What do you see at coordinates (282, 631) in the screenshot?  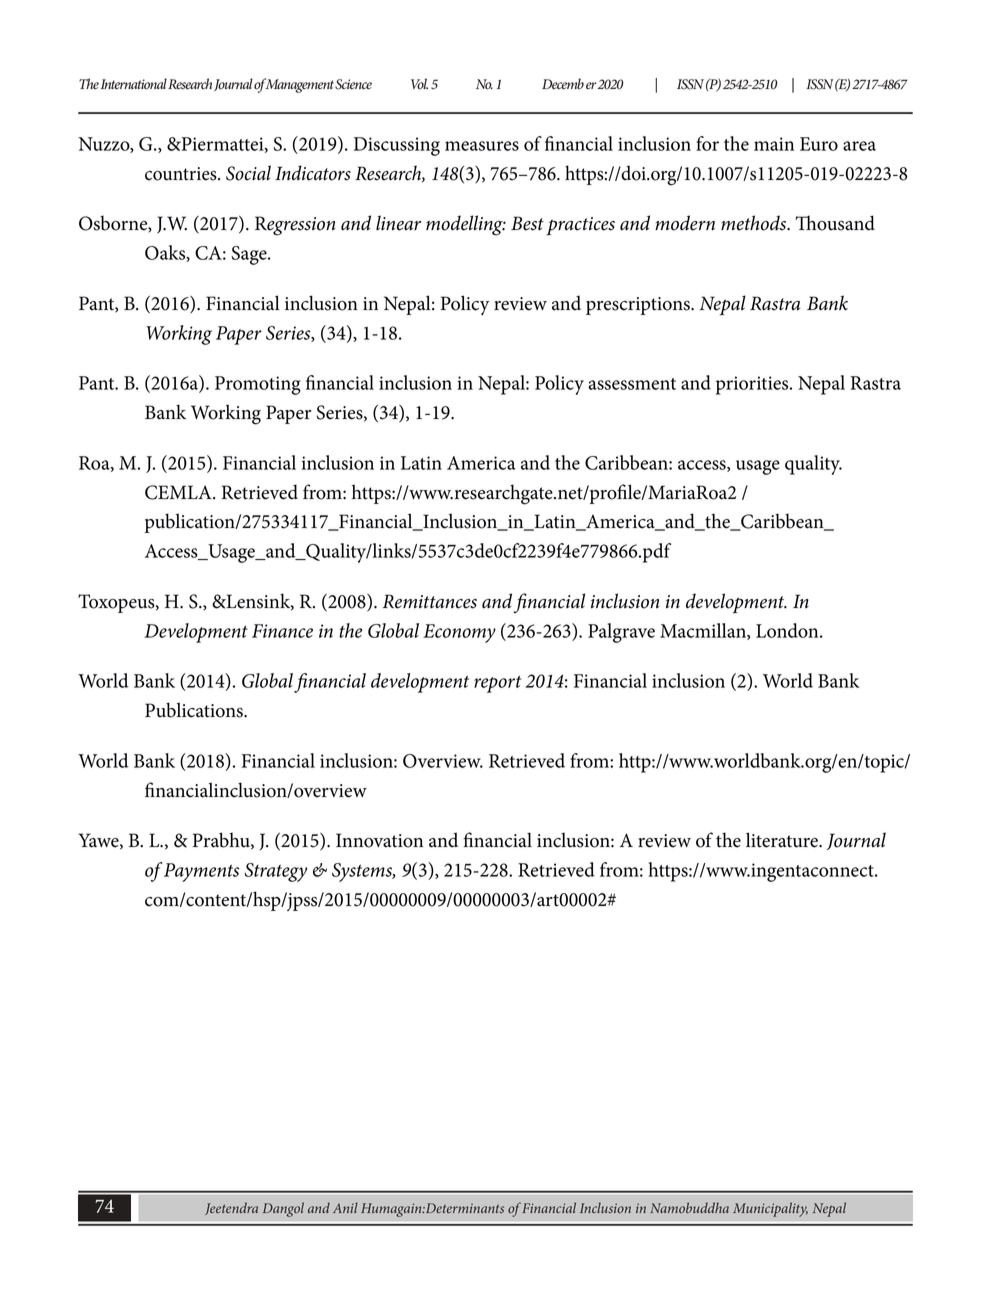 I see `Finance` at bounding box center [282, 631].
